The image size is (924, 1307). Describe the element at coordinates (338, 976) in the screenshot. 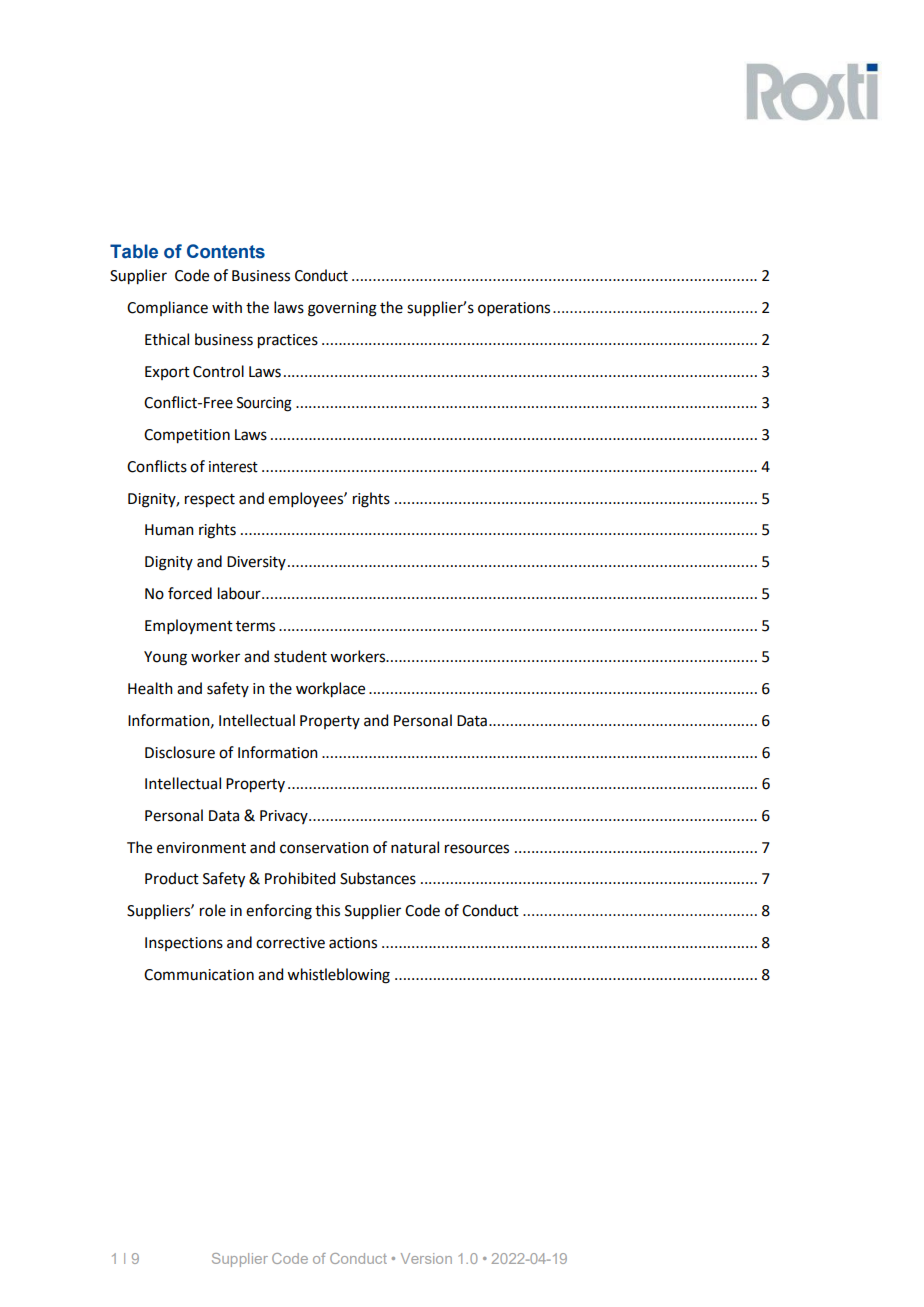

I see `whistleblowing` at that location.
